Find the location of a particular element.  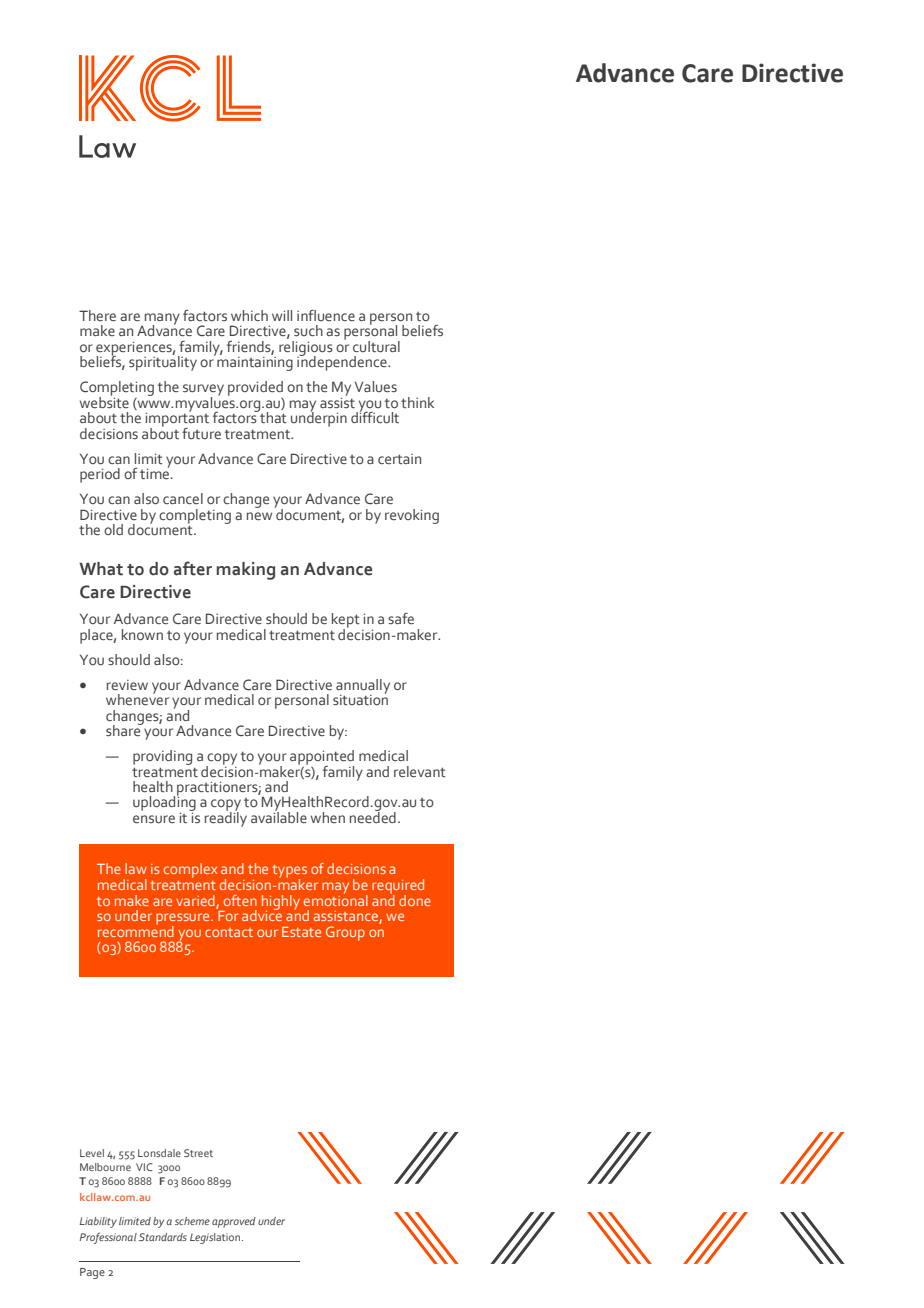

cultural is located at coordinates (376, 347).
